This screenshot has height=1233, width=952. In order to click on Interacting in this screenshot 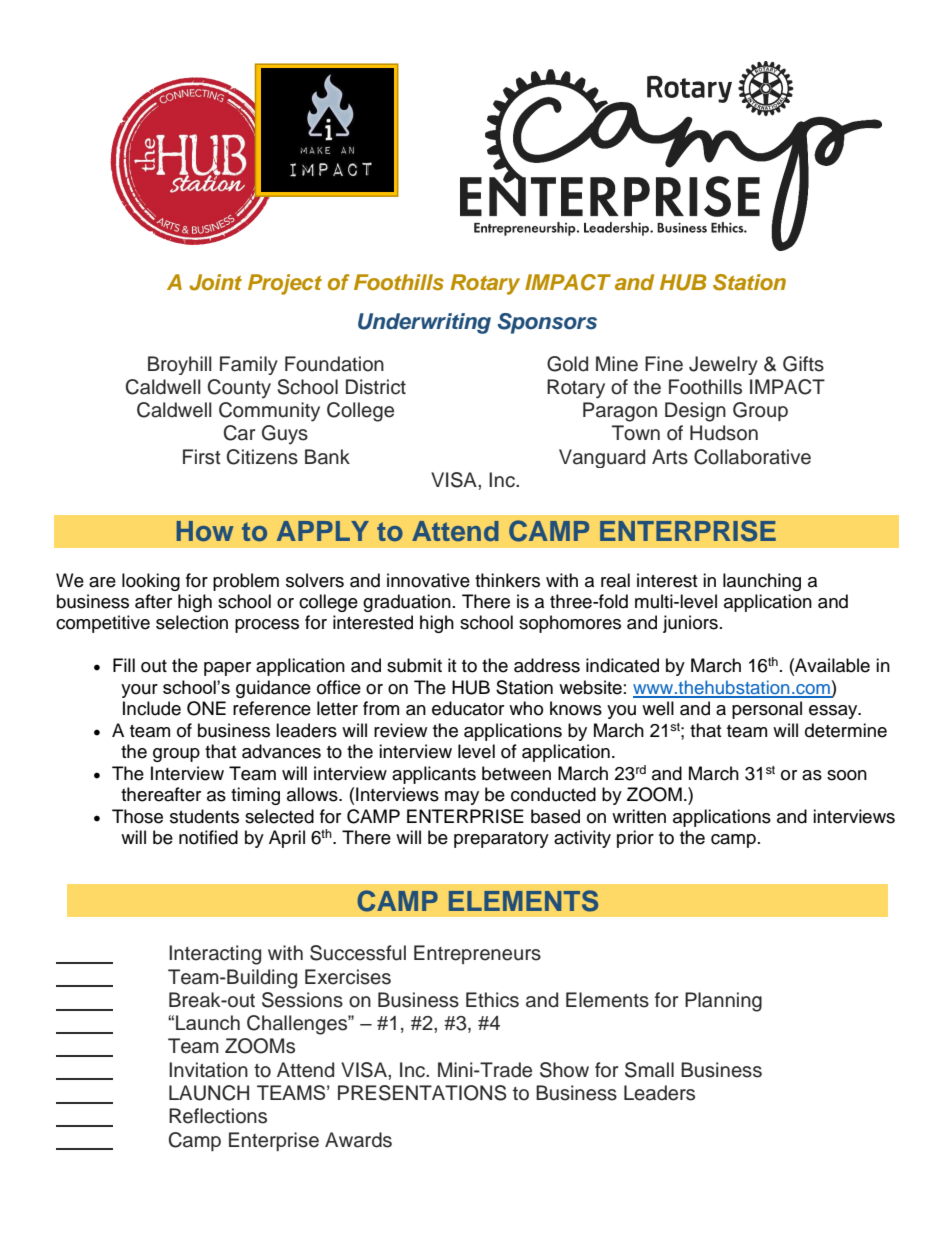, I will do `click(215, 955)`.
